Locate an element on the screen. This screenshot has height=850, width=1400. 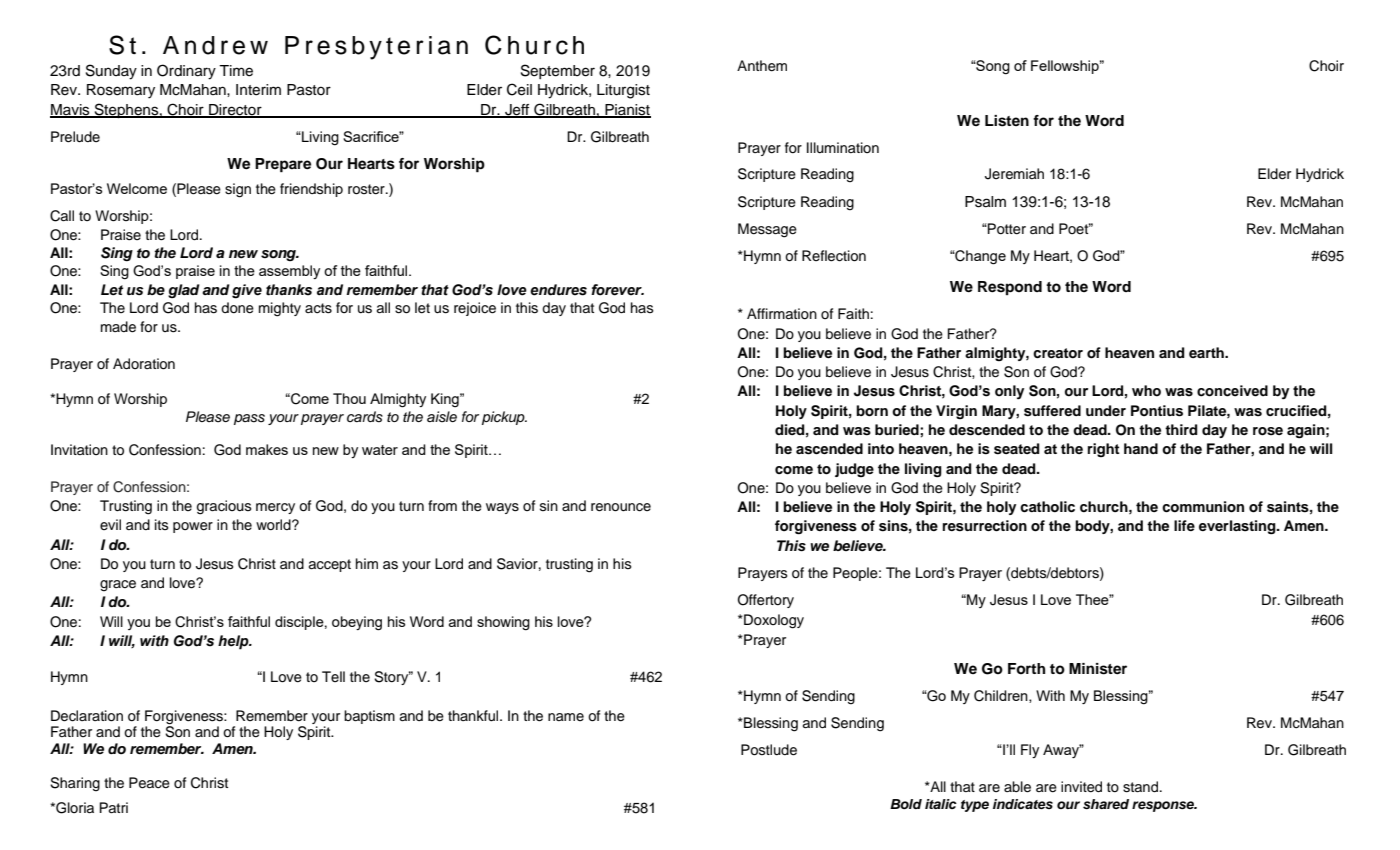
power is located at coordinates (193, 527).
